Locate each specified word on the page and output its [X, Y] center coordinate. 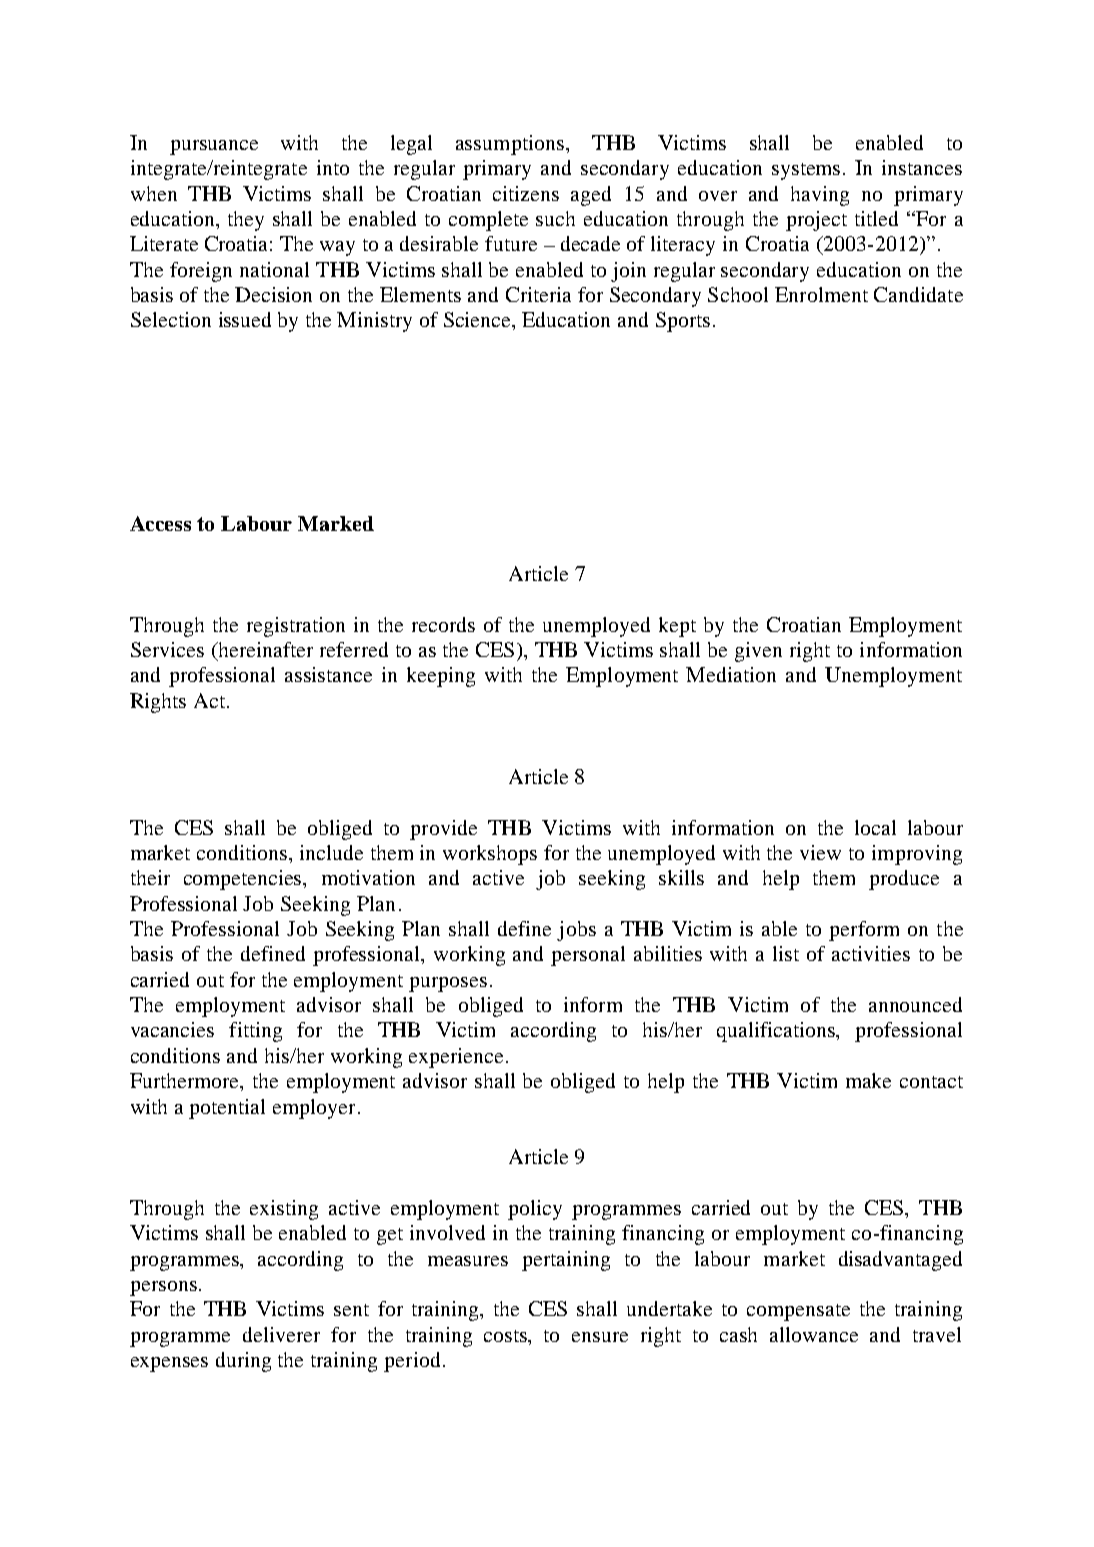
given [758, 652]
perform [864, 931]
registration [296, 627]
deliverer [281, 1334]
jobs [576, 931]
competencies [244, 880]
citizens [526, 193]
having [820, 196]
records [443, 624]
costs [507, 1336]
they [246, 221]
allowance [814, 1334]
